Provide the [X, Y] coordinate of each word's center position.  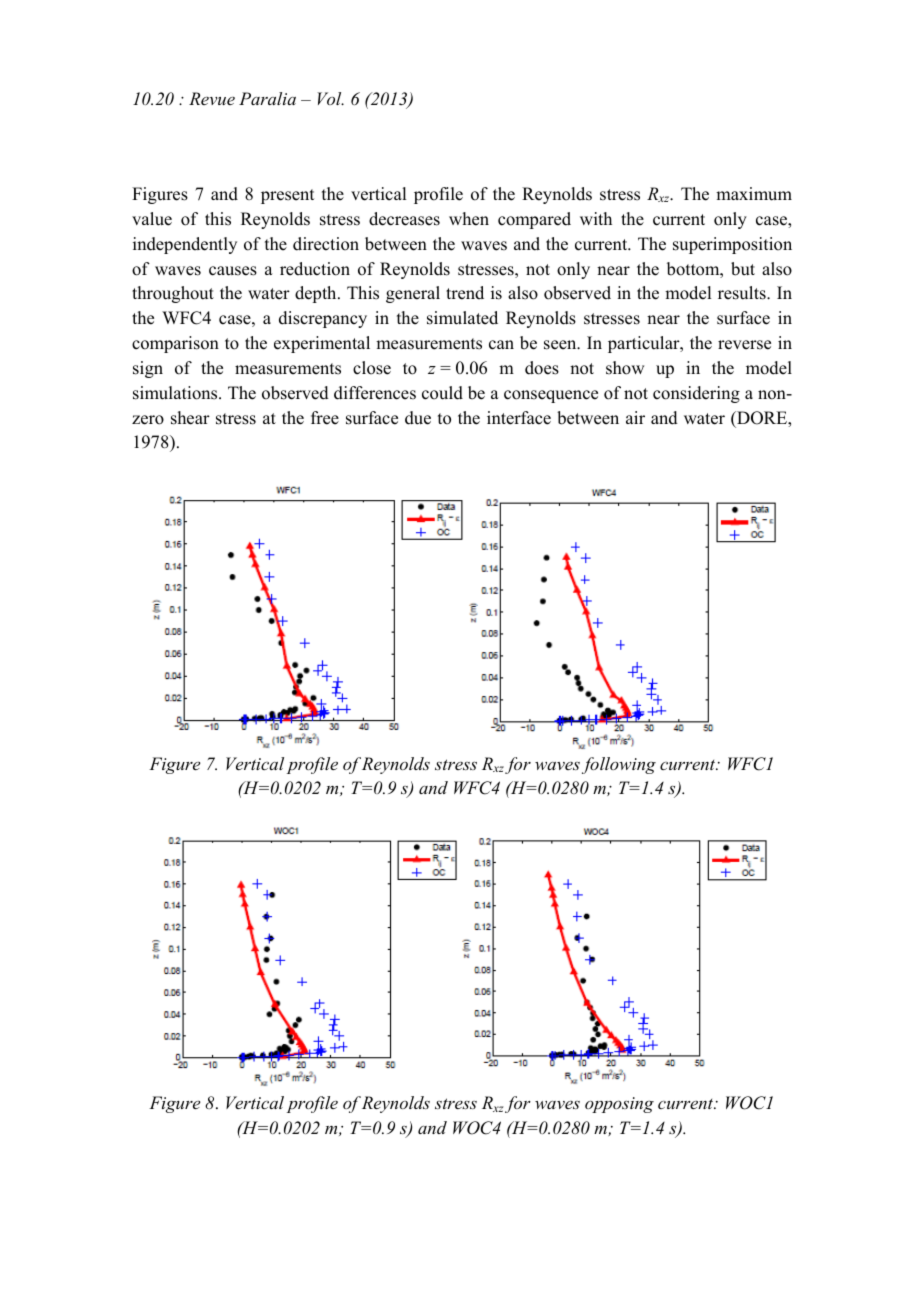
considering [696, 394]
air [635, 417]
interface [519, 418]
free [325, 418]
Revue [212, 98]
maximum [754, 194]
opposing [619, 1105]
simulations [176, 393]
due [418, 418]
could [442, 393]
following [619, 765]
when [469, 219]
